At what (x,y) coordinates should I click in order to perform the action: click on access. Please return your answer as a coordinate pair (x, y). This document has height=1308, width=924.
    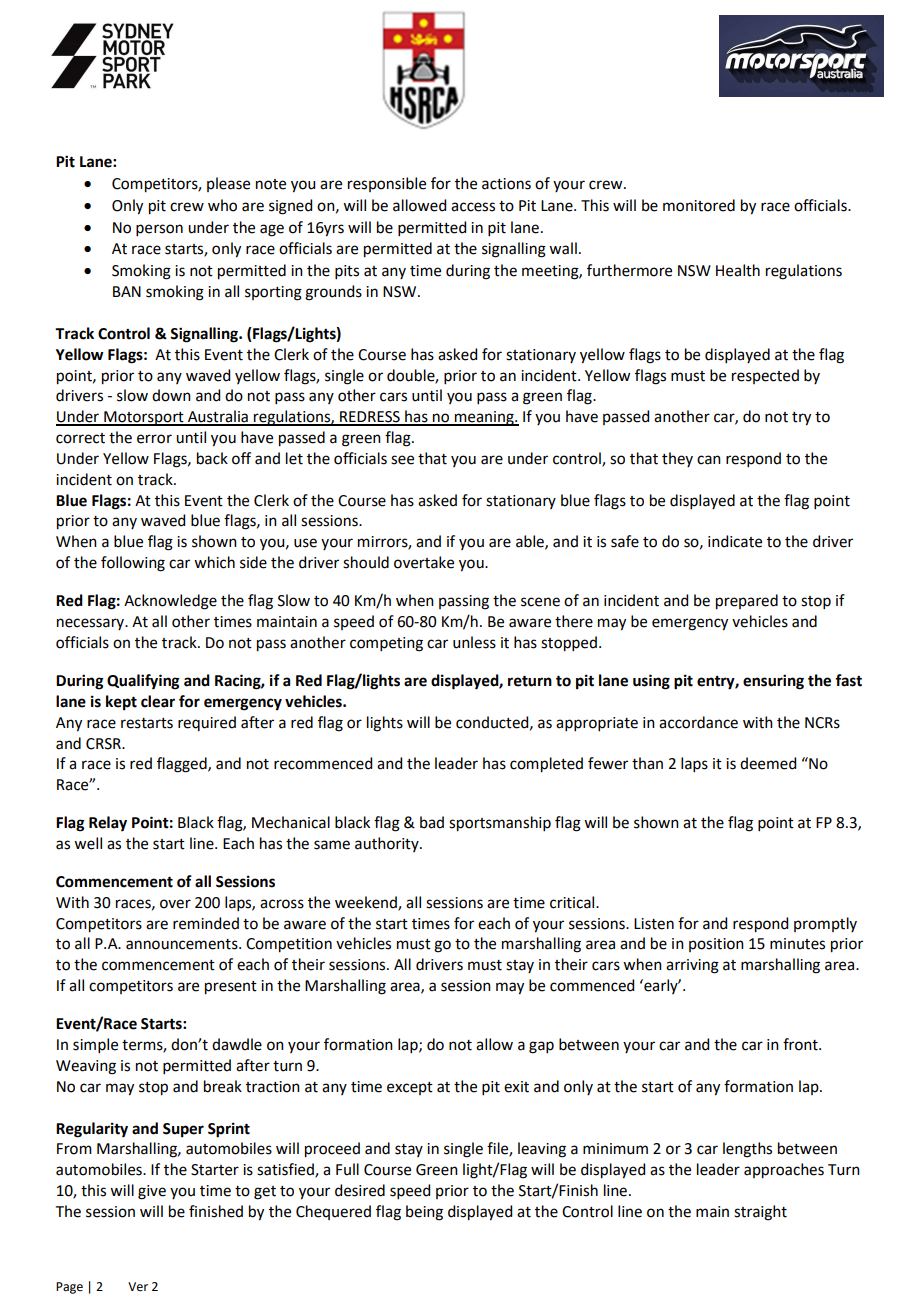
    Looking at the image, I should click on (473, 207).
